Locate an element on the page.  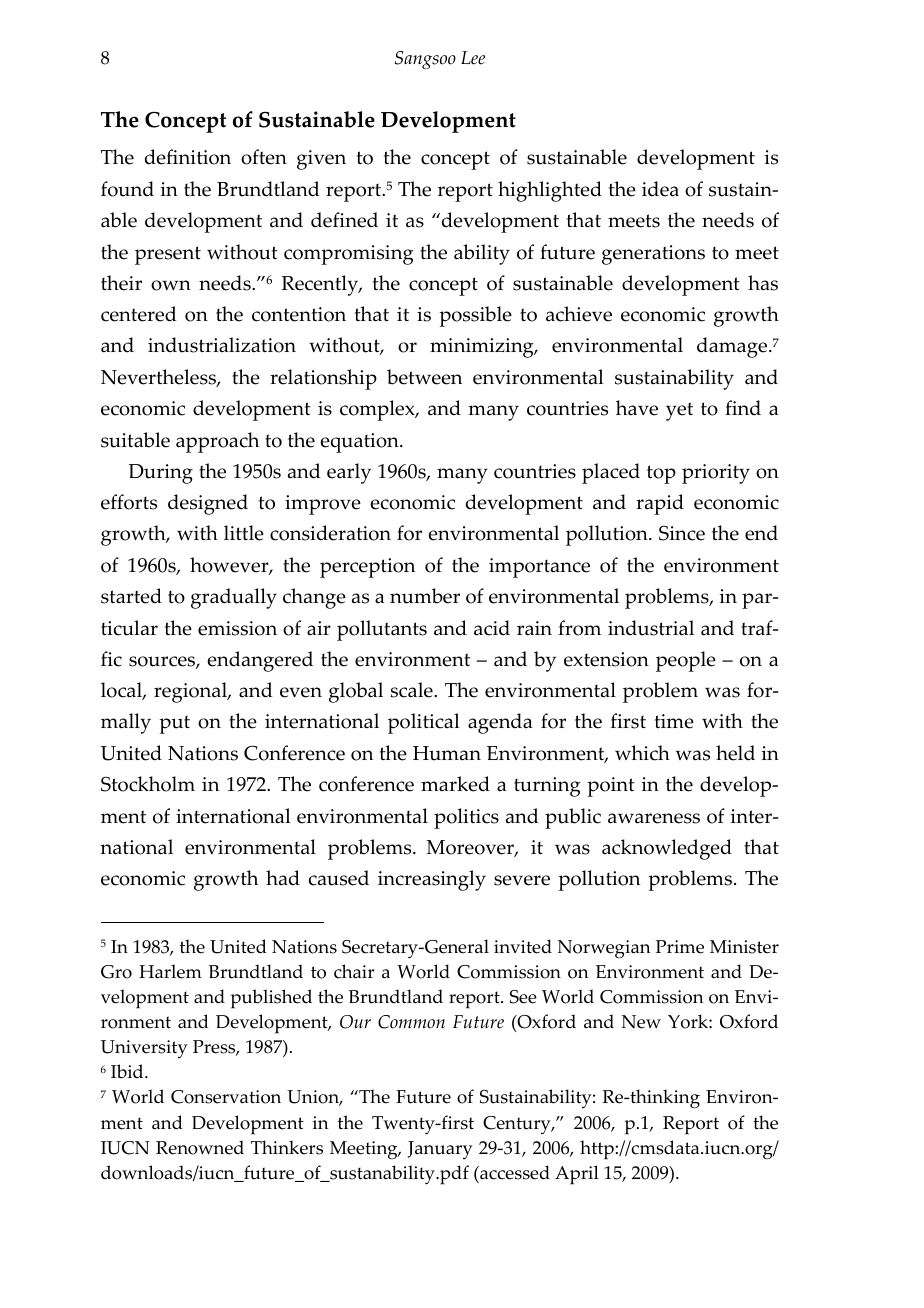
number is located at coordinates (425, 596).
